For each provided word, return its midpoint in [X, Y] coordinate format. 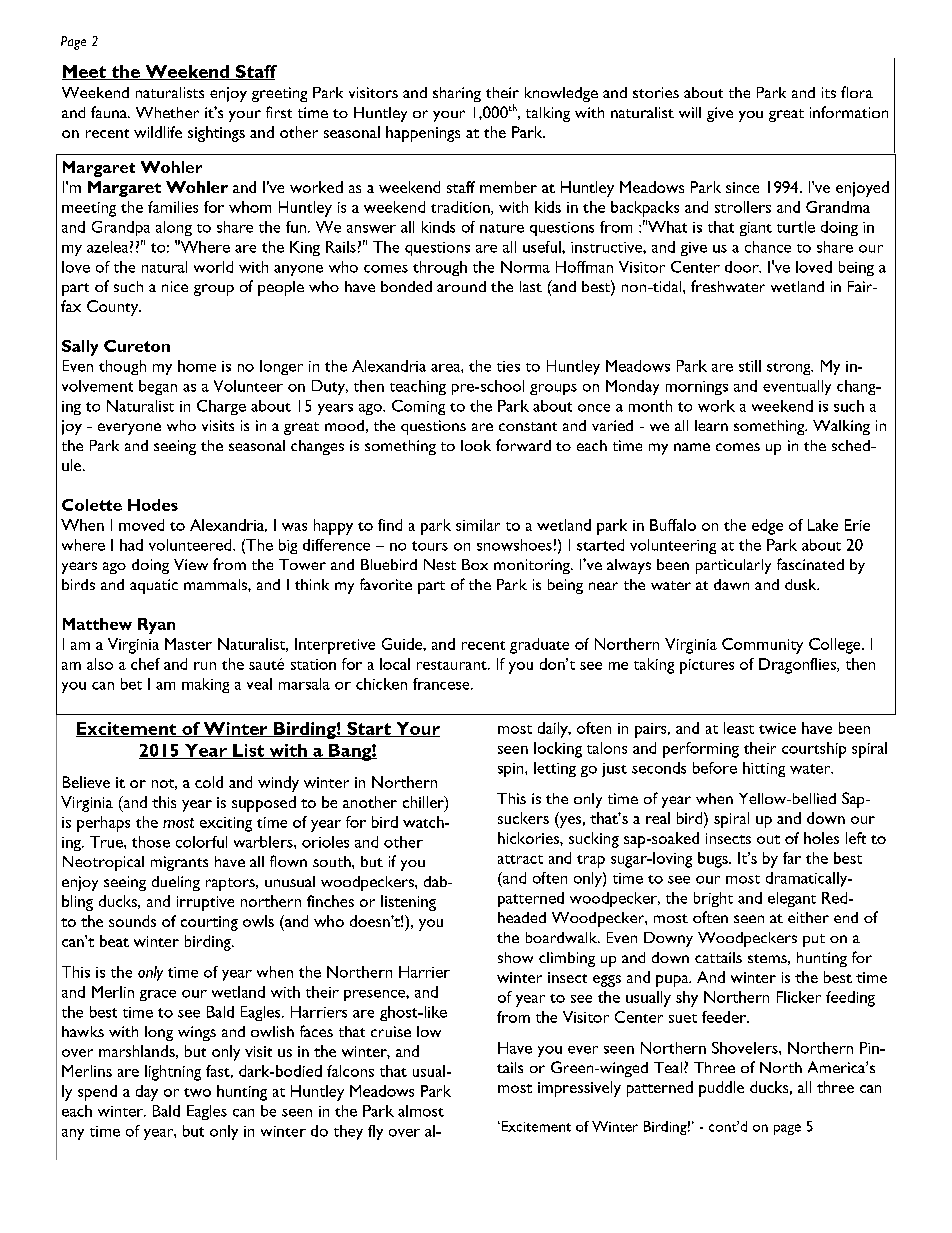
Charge [221, 407]
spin [512, 770]
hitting [764, 769]
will [690, 112]
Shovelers [746, 1048]
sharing [457, 94]
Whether [167, 112]
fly [375, 1132]
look [476, 445]
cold [209, 782]
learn [711, 425]
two [197, 1092]
